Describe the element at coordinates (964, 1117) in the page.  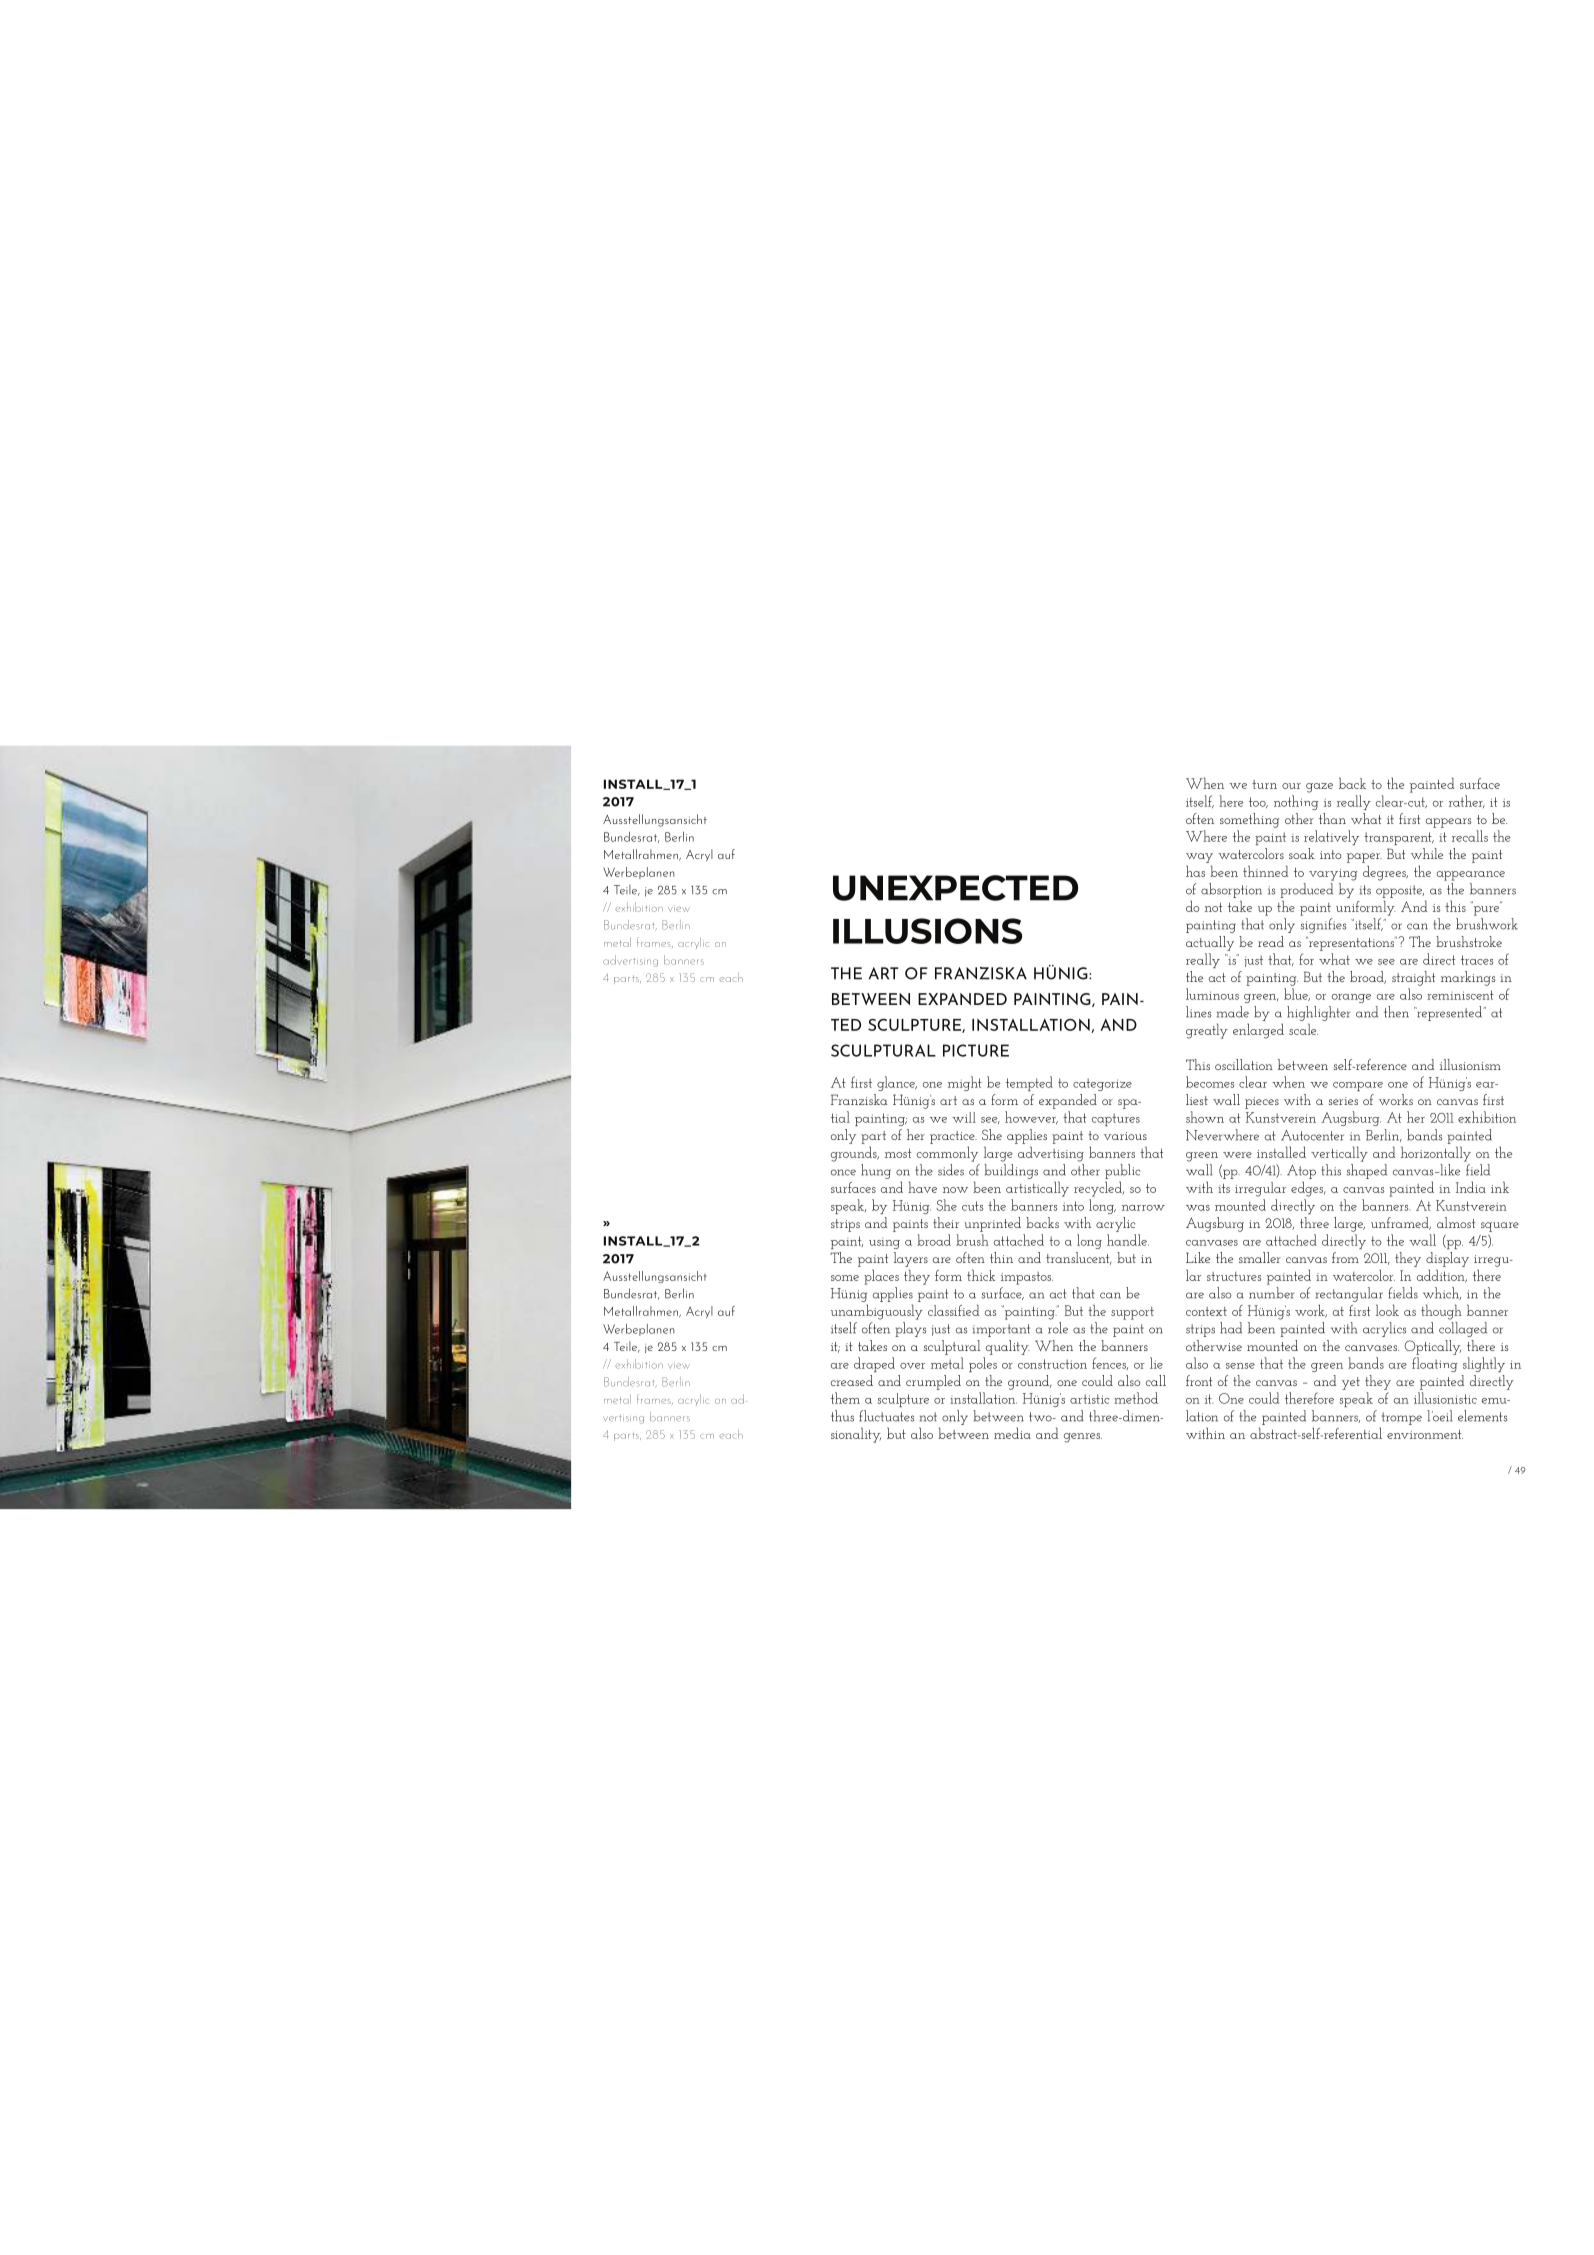
I see `will` at that location.
